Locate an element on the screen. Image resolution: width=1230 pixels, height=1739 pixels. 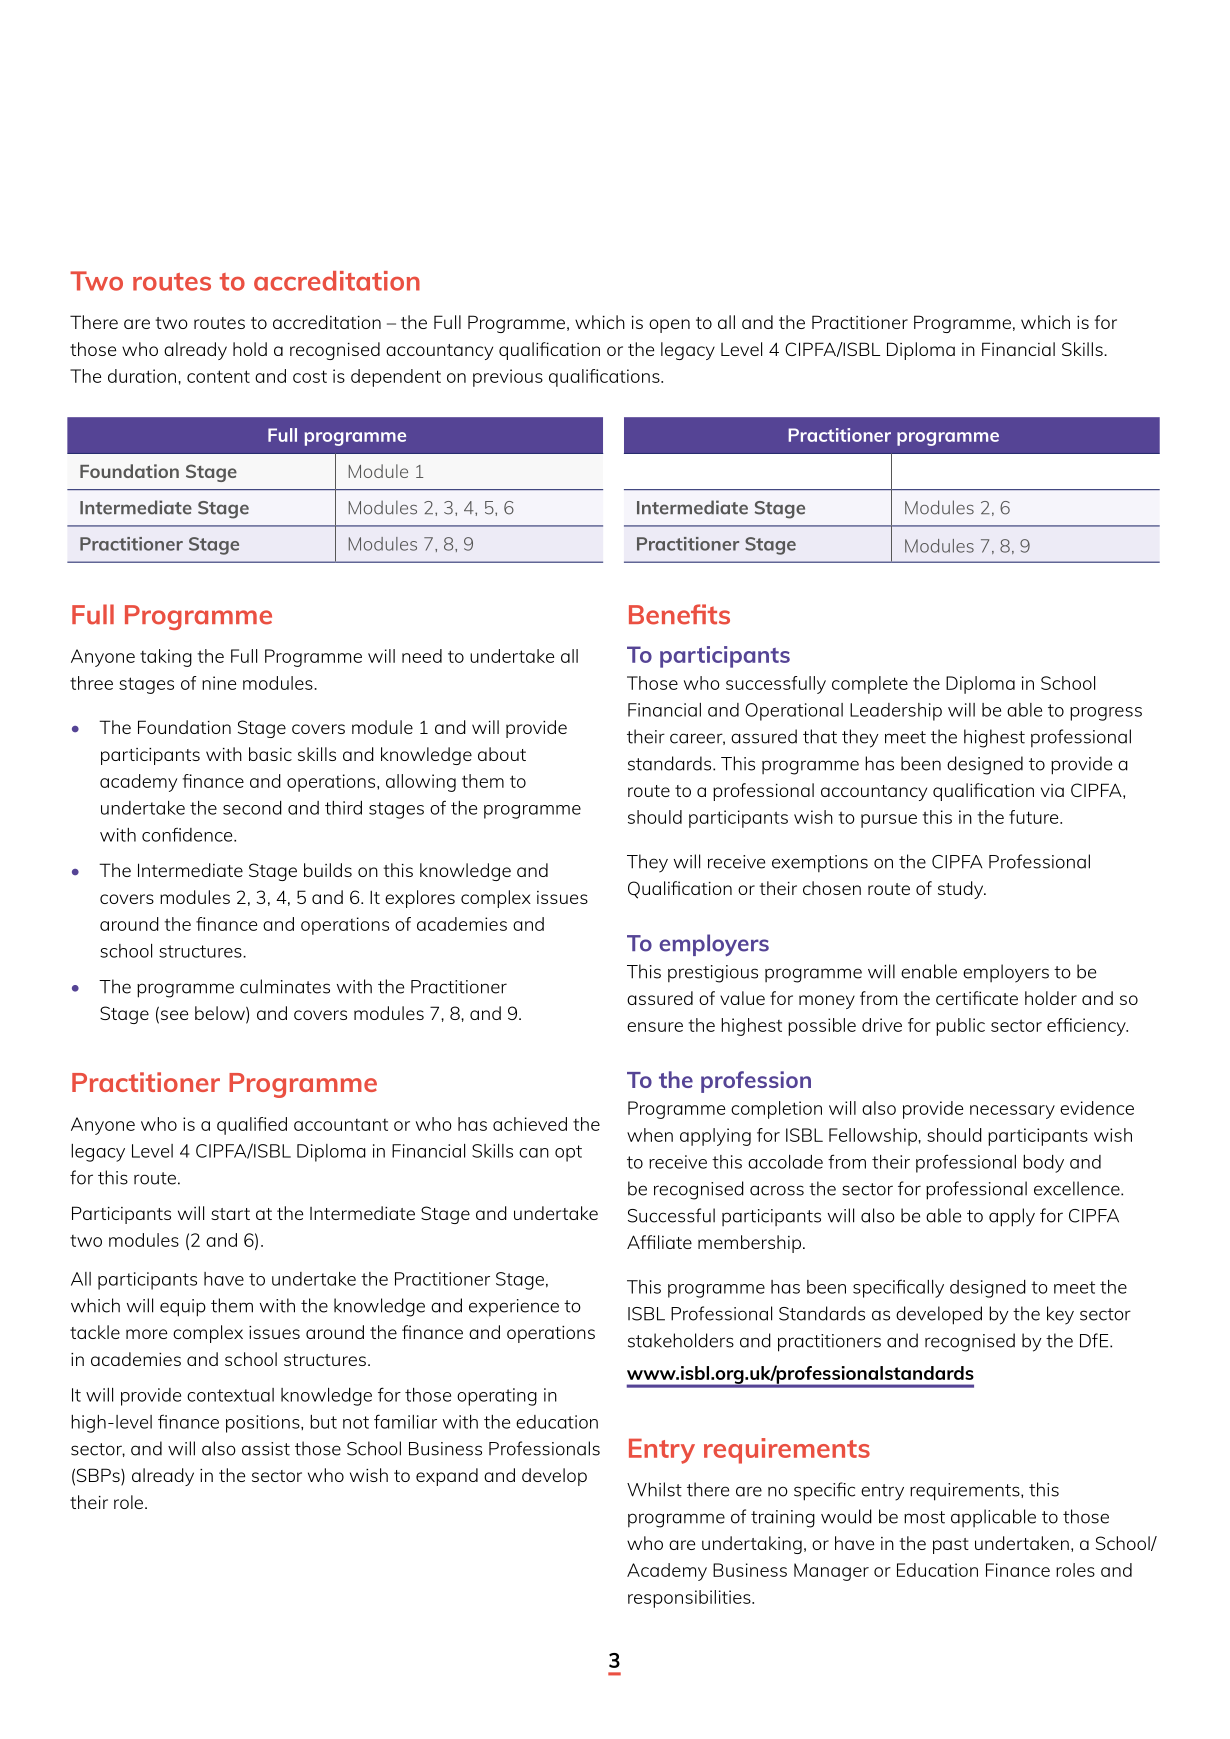
open is located at coordinates (669, 326).
